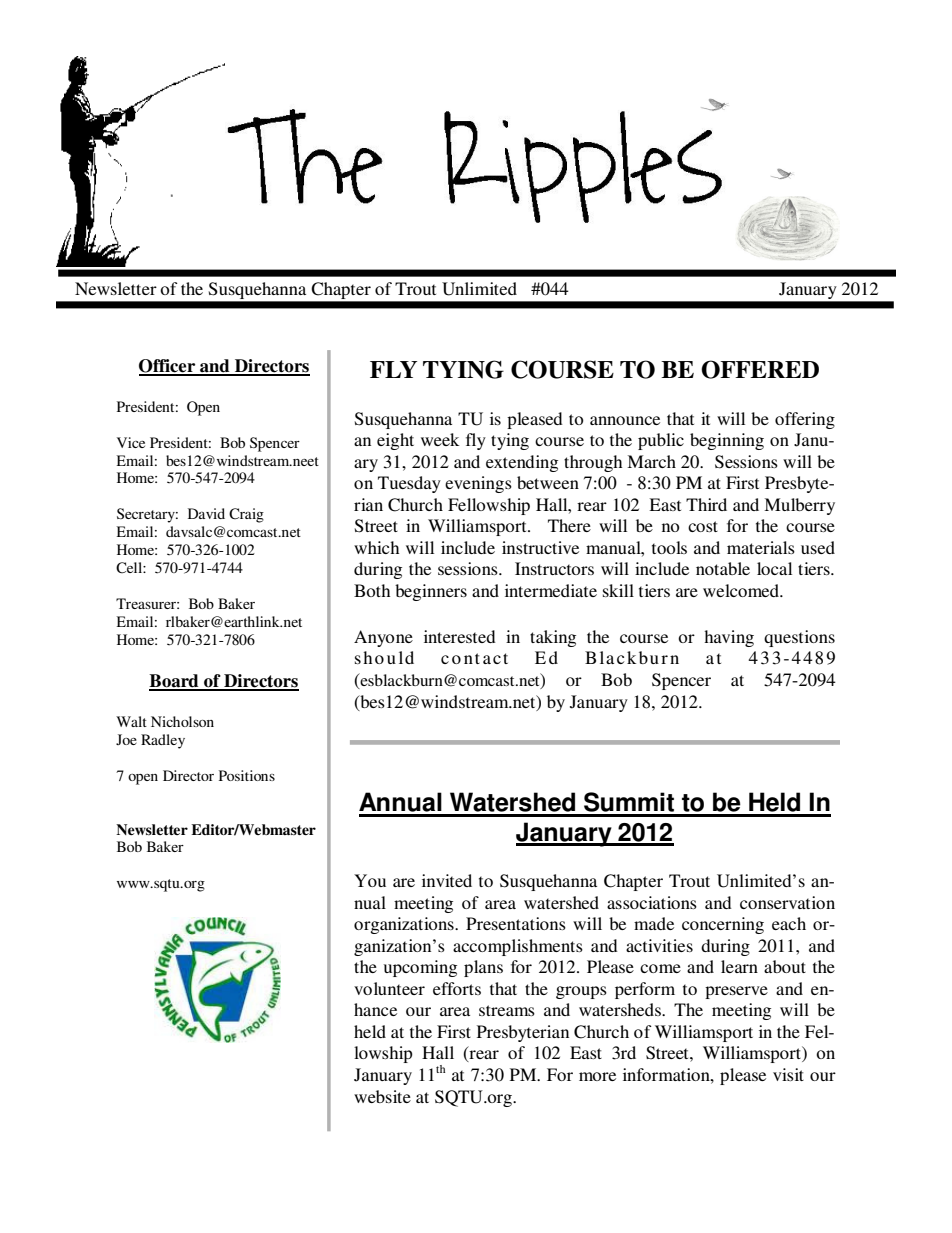  What do you see at coordinates (168, 367) in the image?
I see `Officer` at bounding box center [168, 367].
